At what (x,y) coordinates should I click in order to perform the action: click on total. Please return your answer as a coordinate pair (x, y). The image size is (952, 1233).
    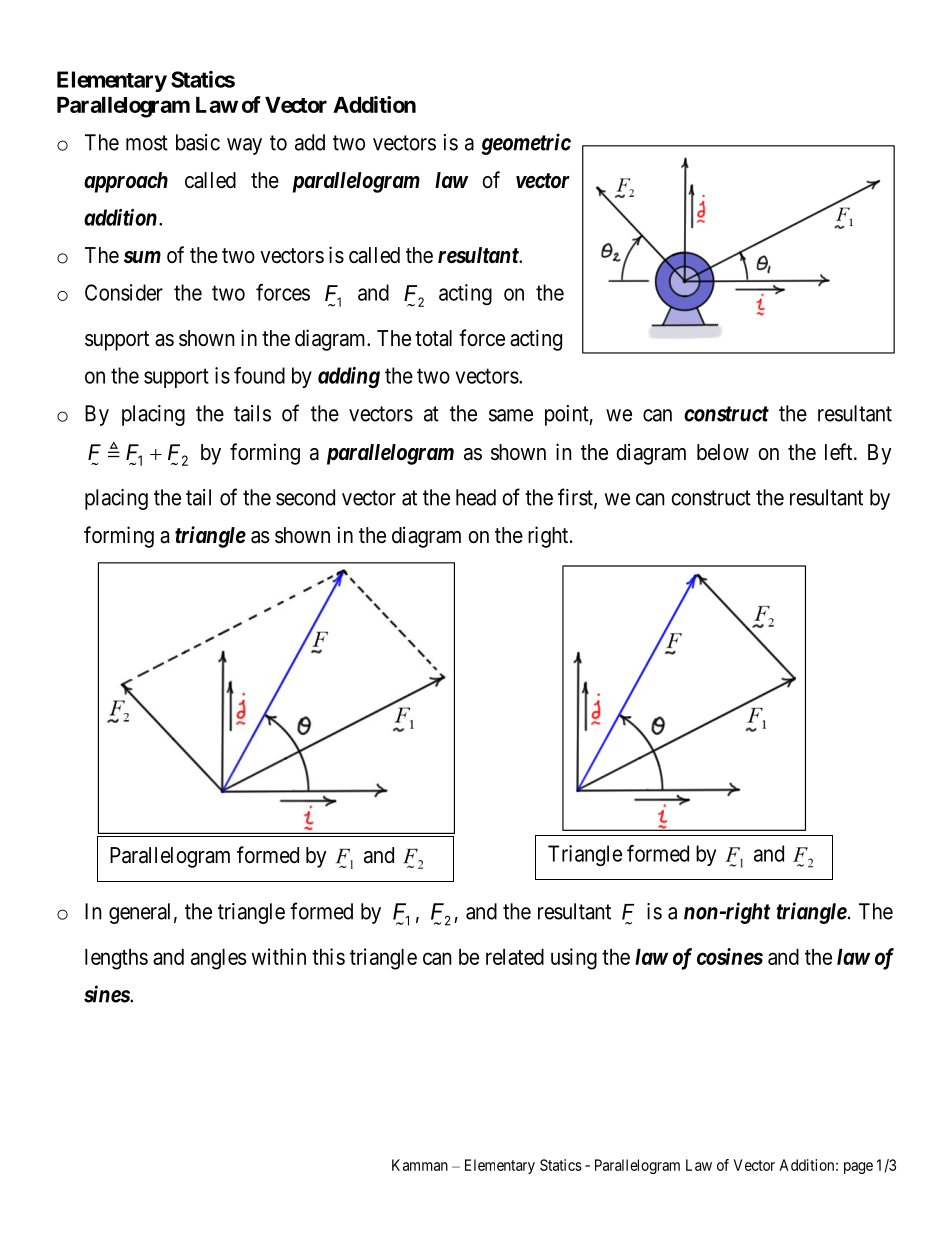
    Looking at the image, I should click on (433, 338).
